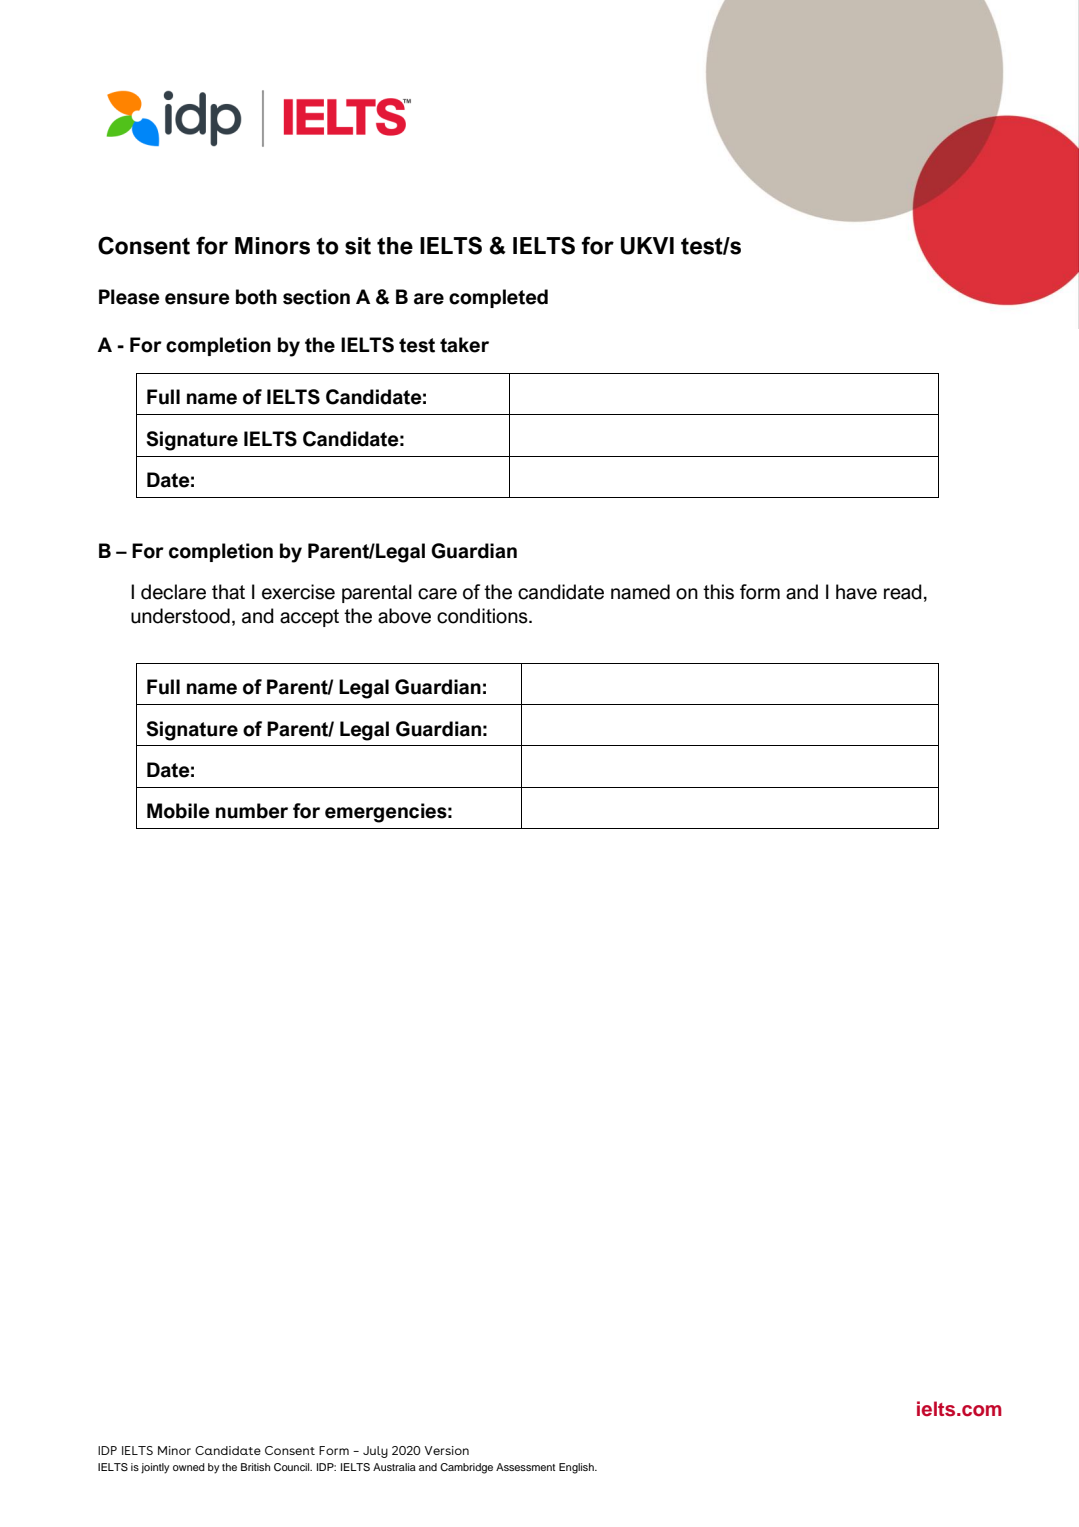 This screenshot has width=1079, height=1527. I want to click on ensure, so click(197, 299).
